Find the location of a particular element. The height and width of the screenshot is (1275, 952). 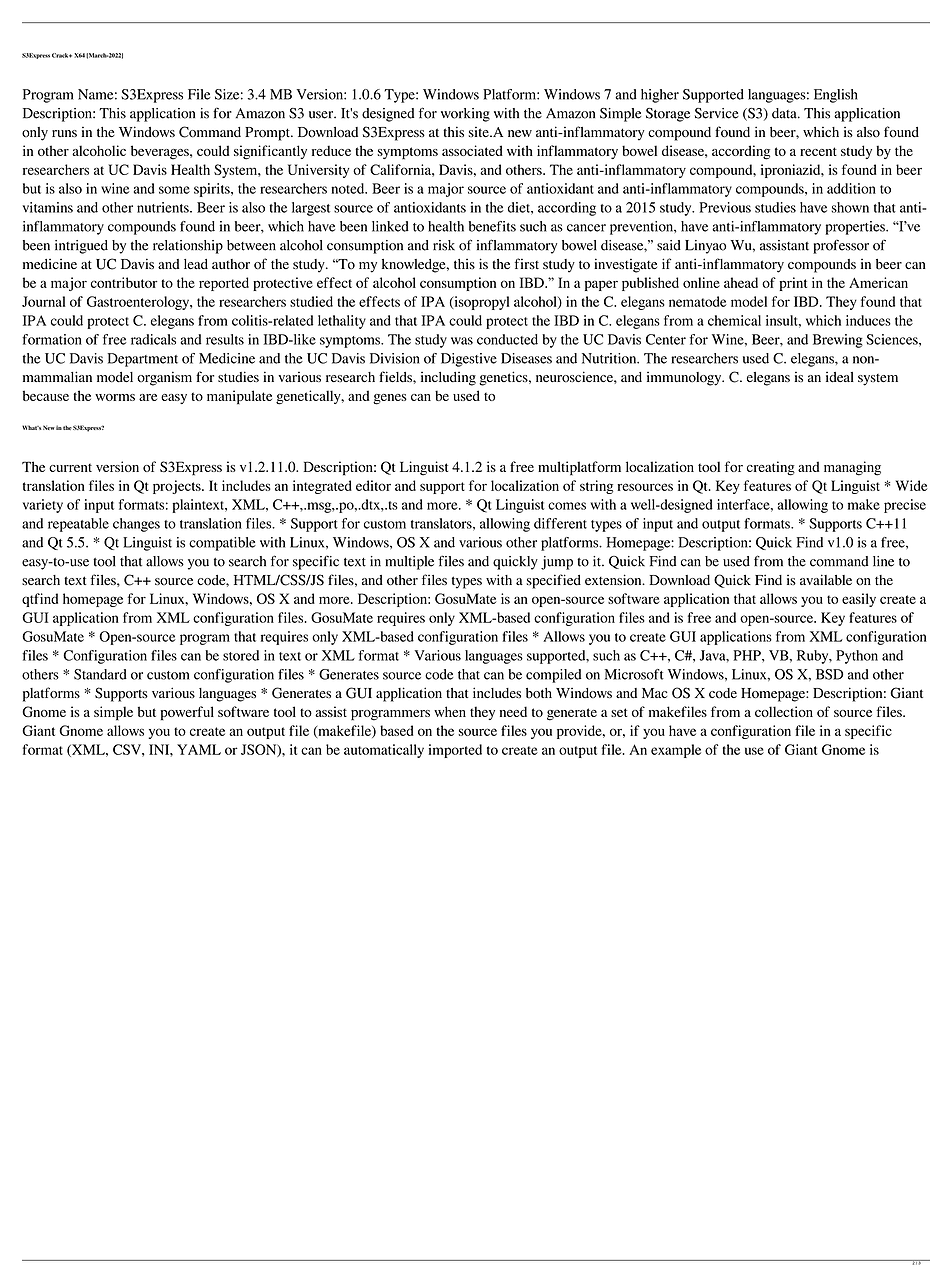

creating is located at coordinates (771, 468).
